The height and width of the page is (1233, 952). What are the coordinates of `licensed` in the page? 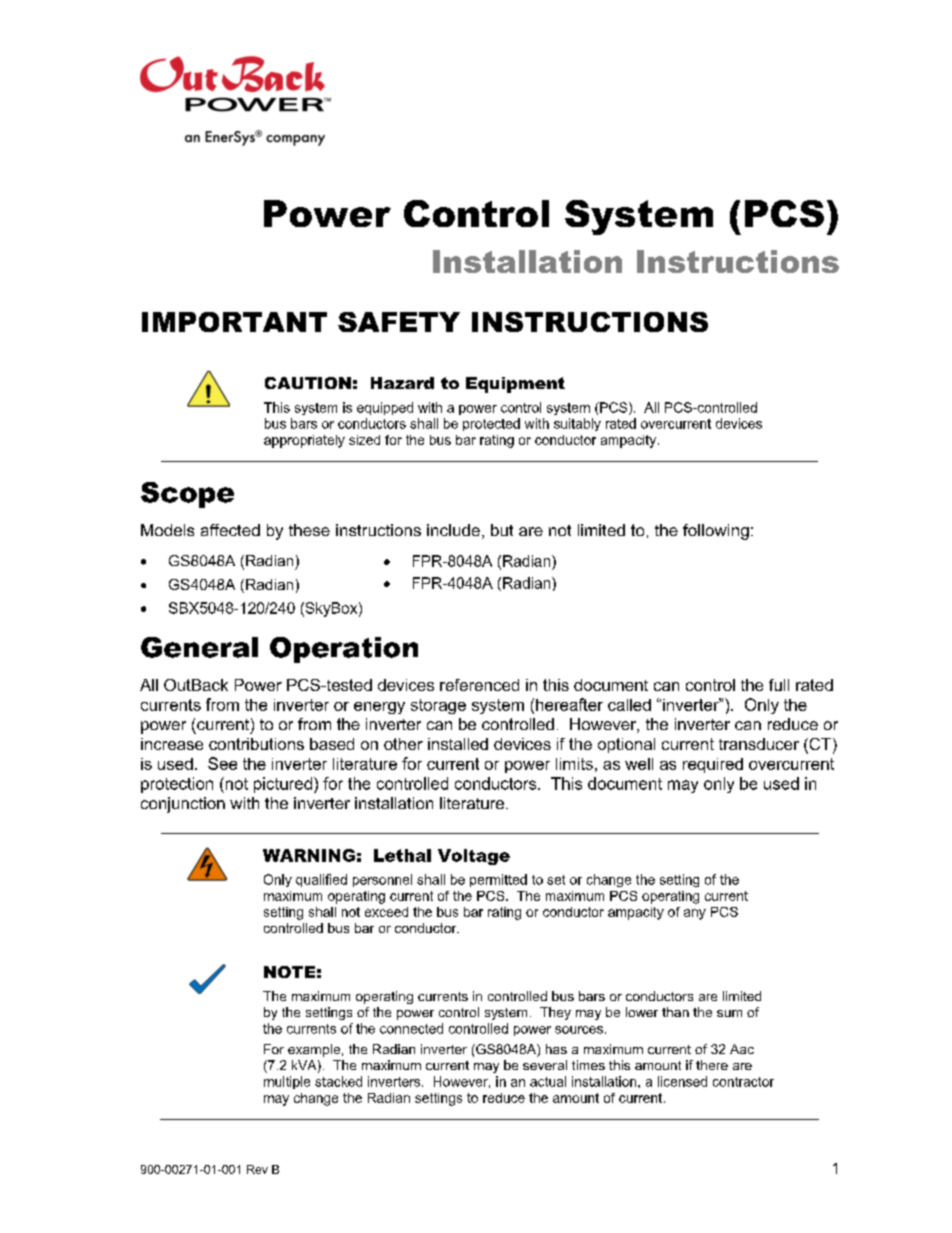 It's located at (682, 1081).
